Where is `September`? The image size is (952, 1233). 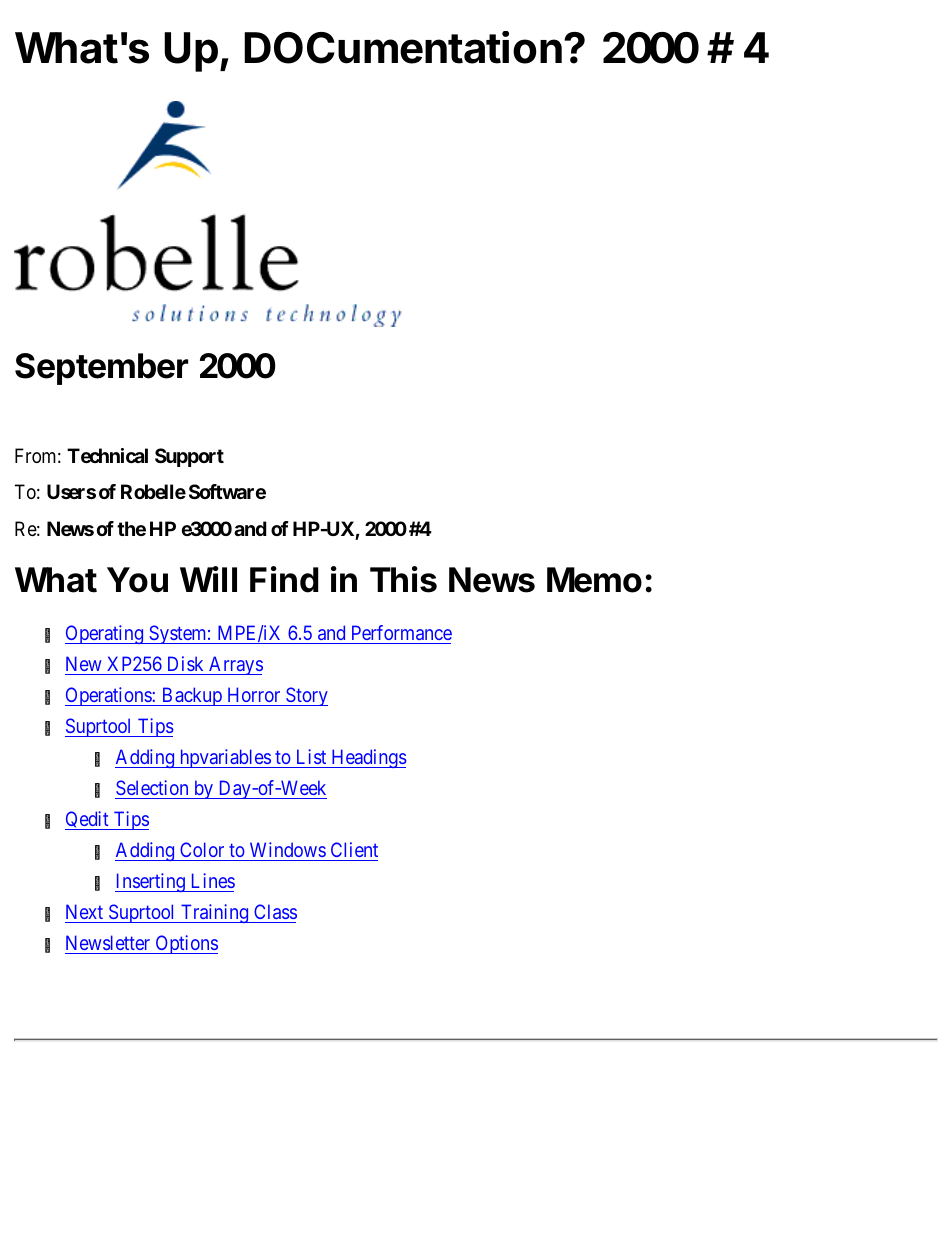
September is located at coordinates (101, 369).
